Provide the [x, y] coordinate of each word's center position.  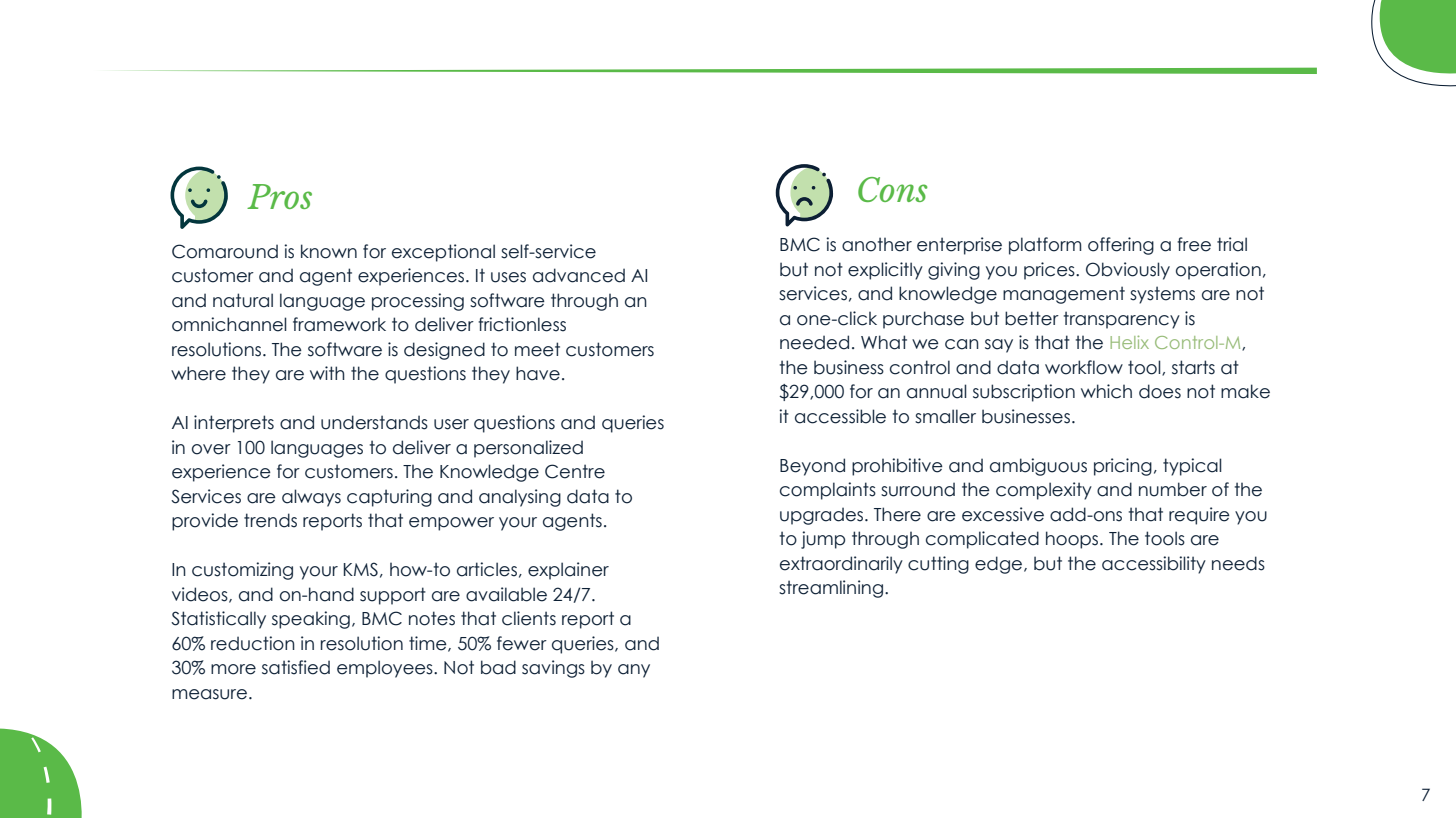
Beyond [812, 467]
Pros [279, 196]
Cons [893, 189]
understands [374, 422]
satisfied [296, 667]
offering [1121, 246]
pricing [1123, 467]
